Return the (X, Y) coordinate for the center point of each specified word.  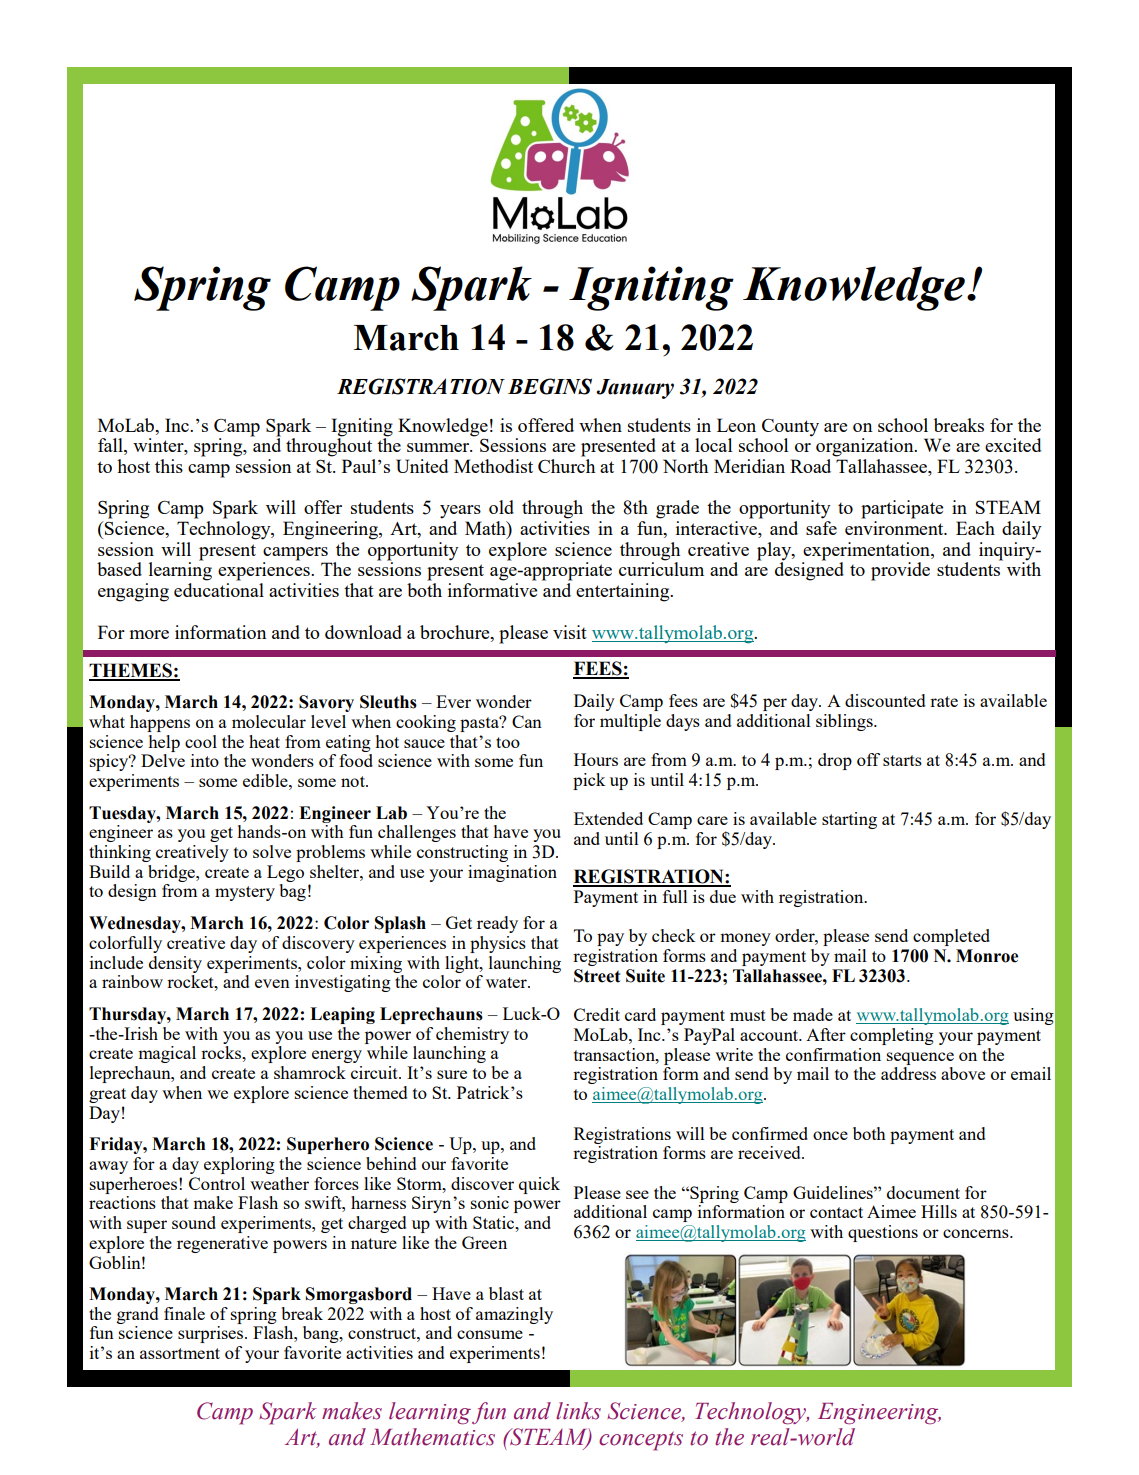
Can (527, 721)
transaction (615, 1054)
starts (902, 760)
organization (866, 447)
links (578, 1411)
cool (201, 741)
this (169, 466)
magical (167, 1054)
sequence (920, 1058)
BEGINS (550, 386)
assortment (180, 1353)
